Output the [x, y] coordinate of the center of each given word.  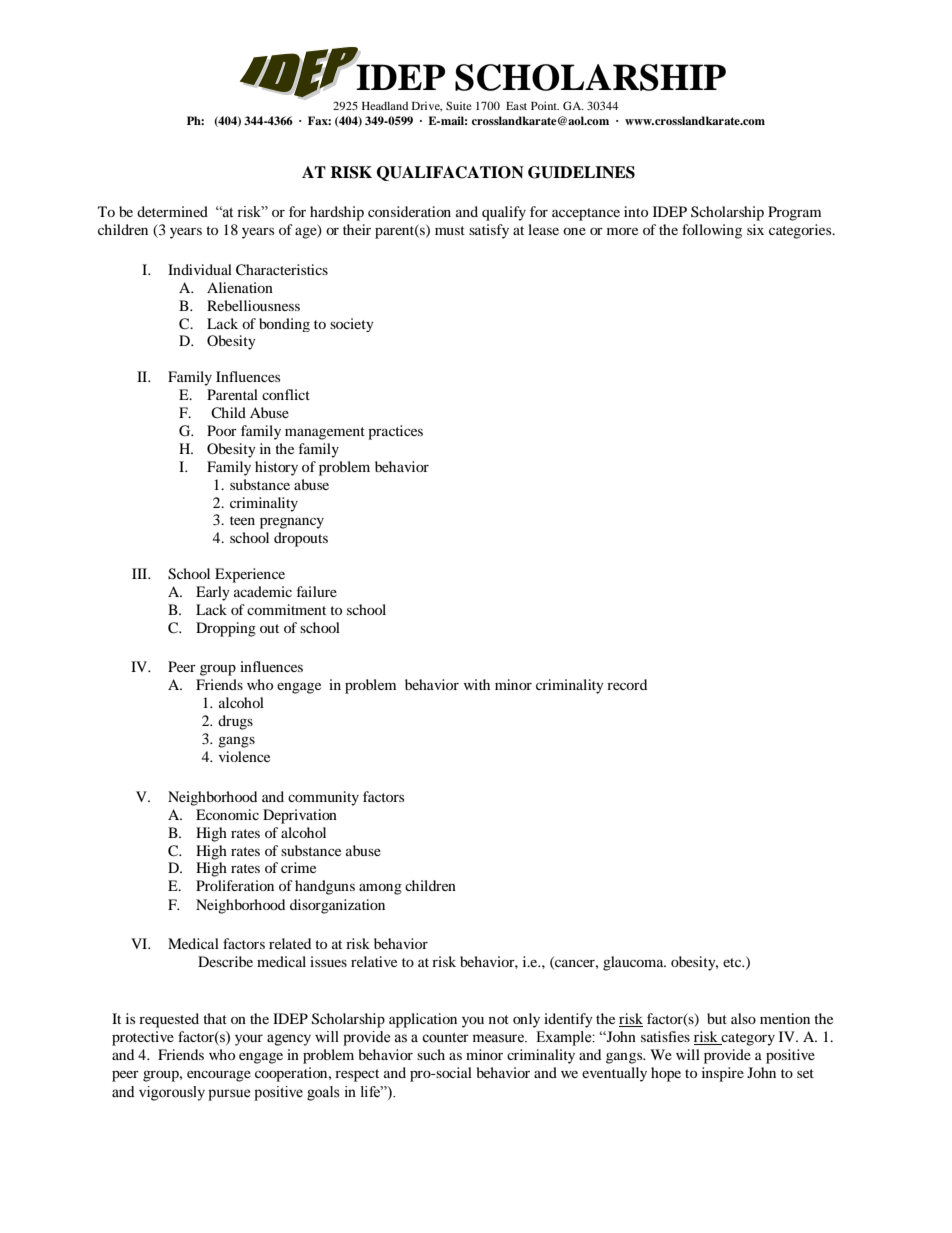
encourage [219, 1076]
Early [213, 593]
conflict [286, 394]
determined [172, 211]
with [477, 684]
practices [395, 432]
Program [794, 213]
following [712, 231]
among [380, 889]
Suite [459, 105]
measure [499, 1038]
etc [733, 962]
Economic [227, 814]
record [627, 684]
